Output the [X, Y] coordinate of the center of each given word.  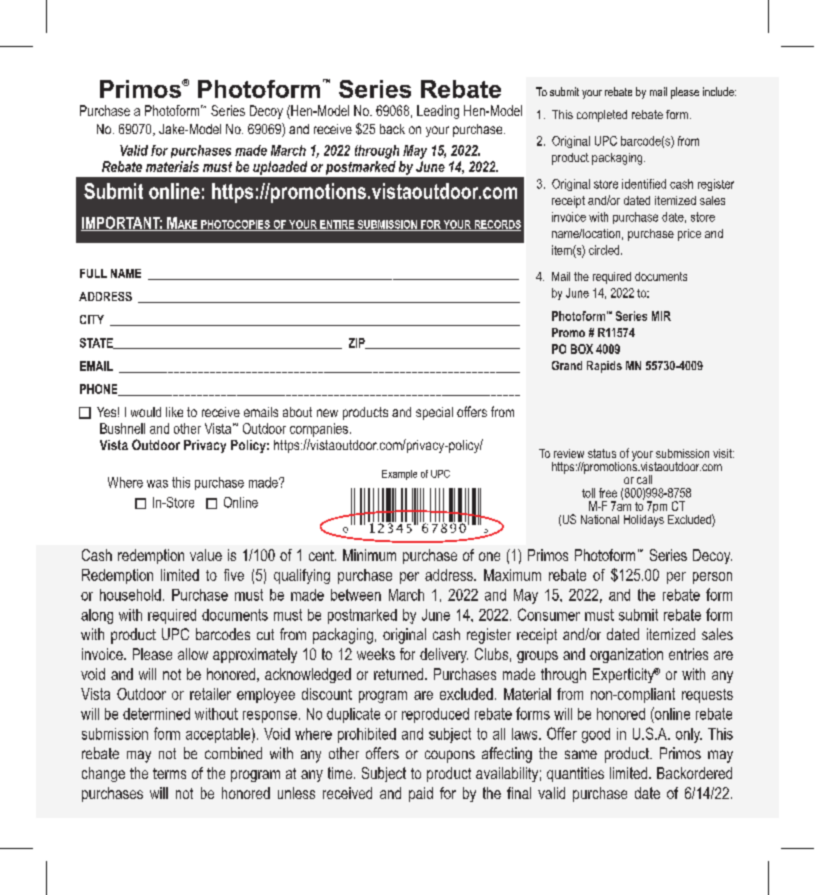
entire [337, 225]
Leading [438, 112]
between [356, 595]
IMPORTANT [122, 223]
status [602, 453]
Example [399, 475]
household [130, 595]
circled [605, 250]
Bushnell [122, 428]
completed [602, 116]
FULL [93, 273]
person [712, 578]
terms [169, 773]
